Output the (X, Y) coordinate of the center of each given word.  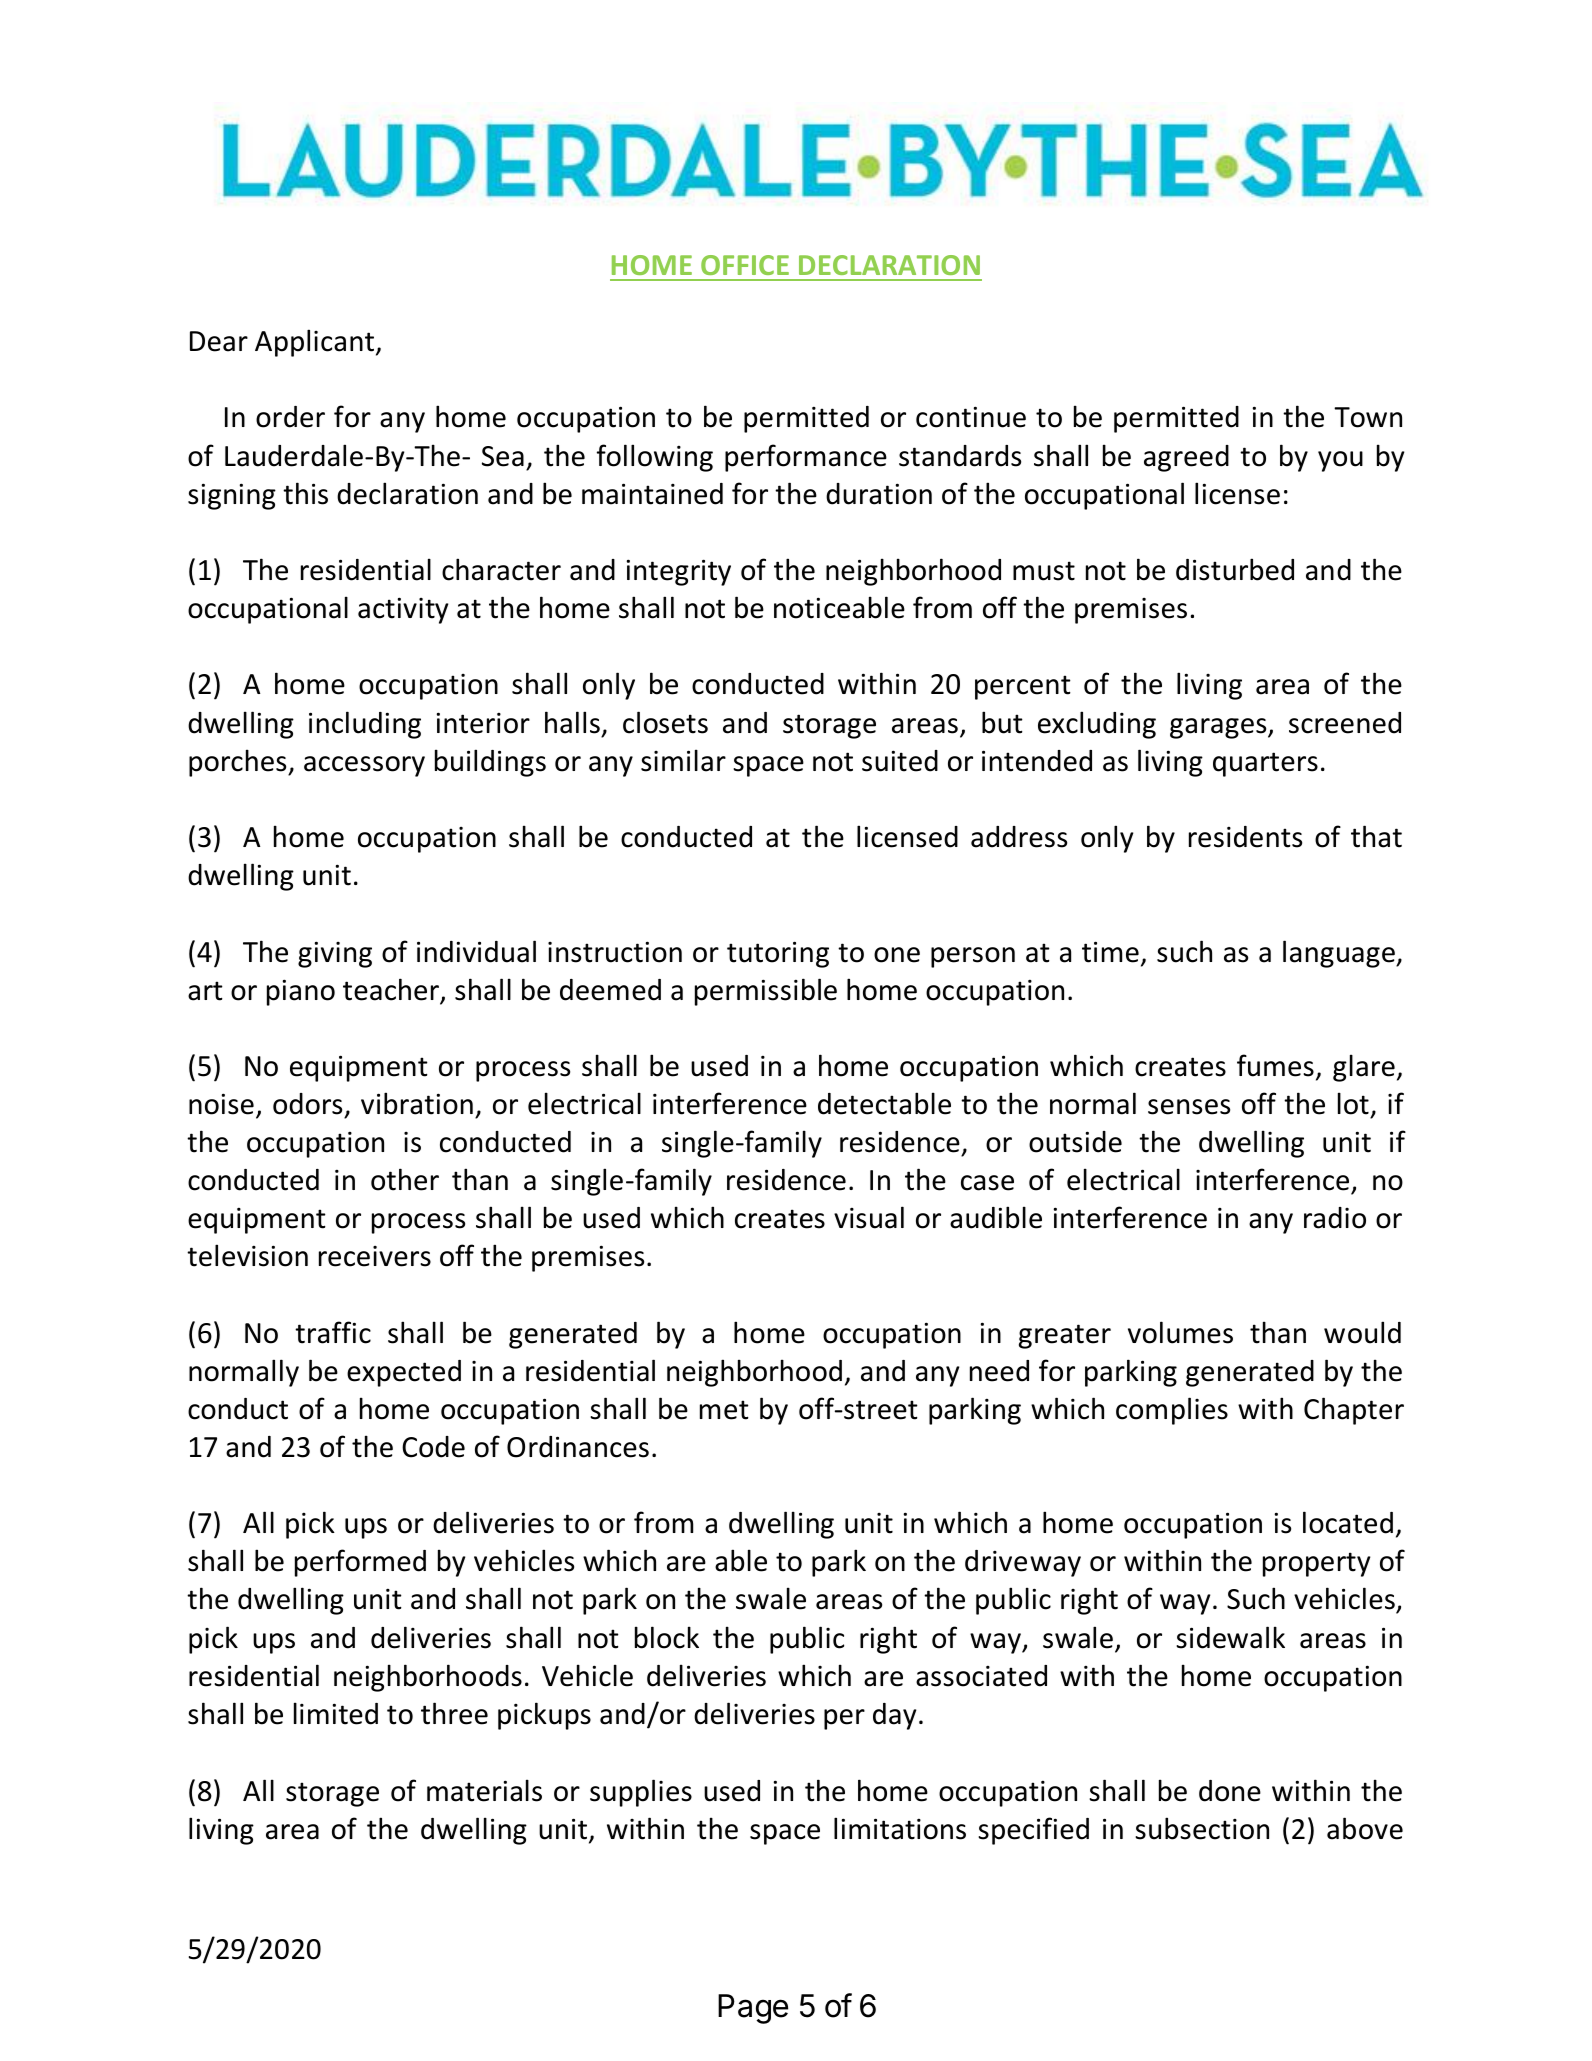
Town (1368, 417)
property (1316, 1564)
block (667, 1637)
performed (360, 1563)
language (1340, 954)
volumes (1180, 1332)
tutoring (778, 954)
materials (484, 1790)
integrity (679, 572)
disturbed (1235, 569)
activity (403, 610)
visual (869, 1217)
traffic (333, 1332)
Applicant (314, 343)
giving (335, 954)
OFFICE (745, 265)
